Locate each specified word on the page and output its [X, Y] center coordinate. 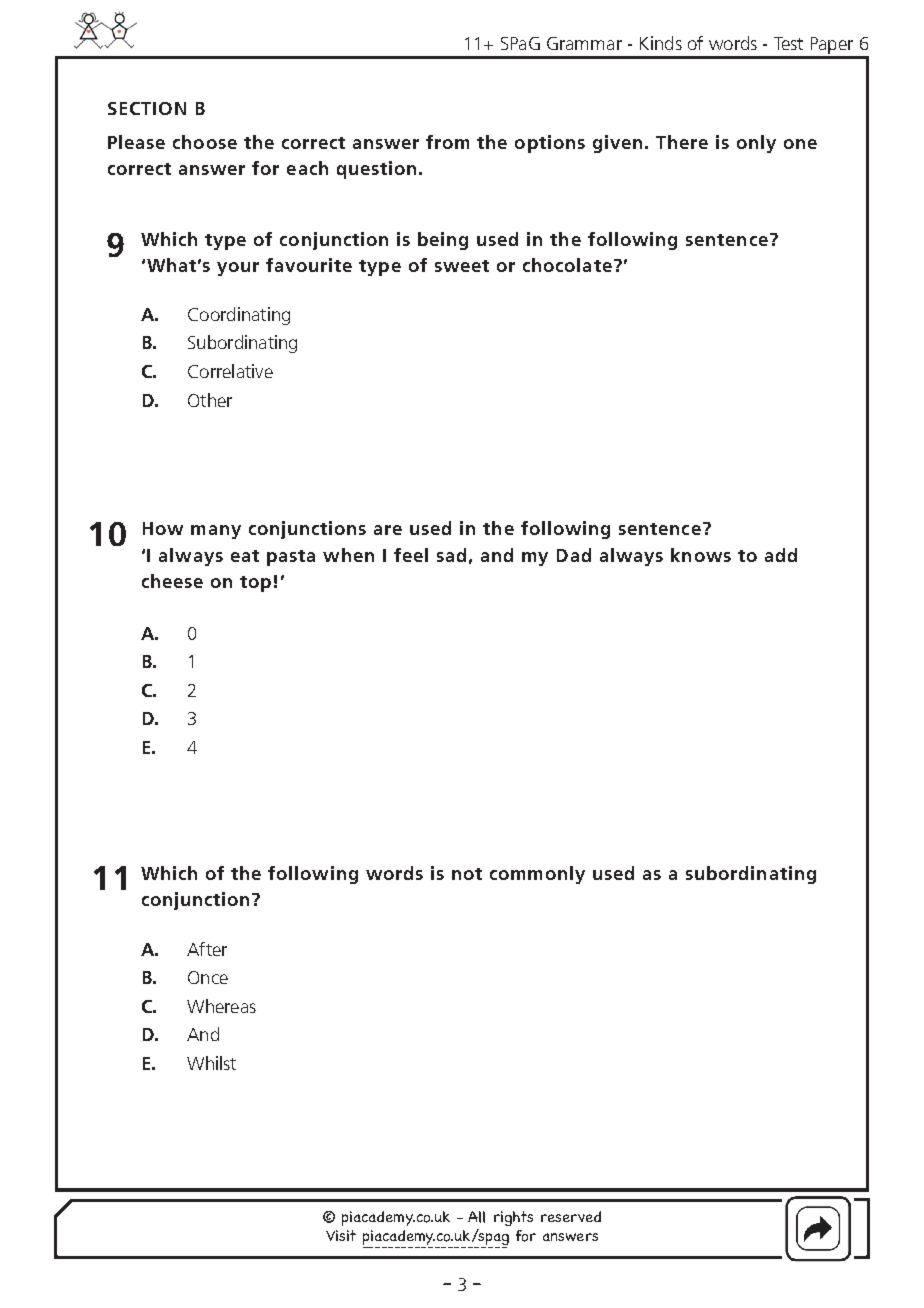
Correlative [230, 371]
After [207, 949]
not [467, 874]
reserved [571, 1216]
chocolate [567, 265]
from [447, 142]
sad [451, 555]
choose [205, 142]
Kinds [661, 43]
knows [701, 555]
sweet [462, 266]
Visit [341, 1235]
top [255, 584]
